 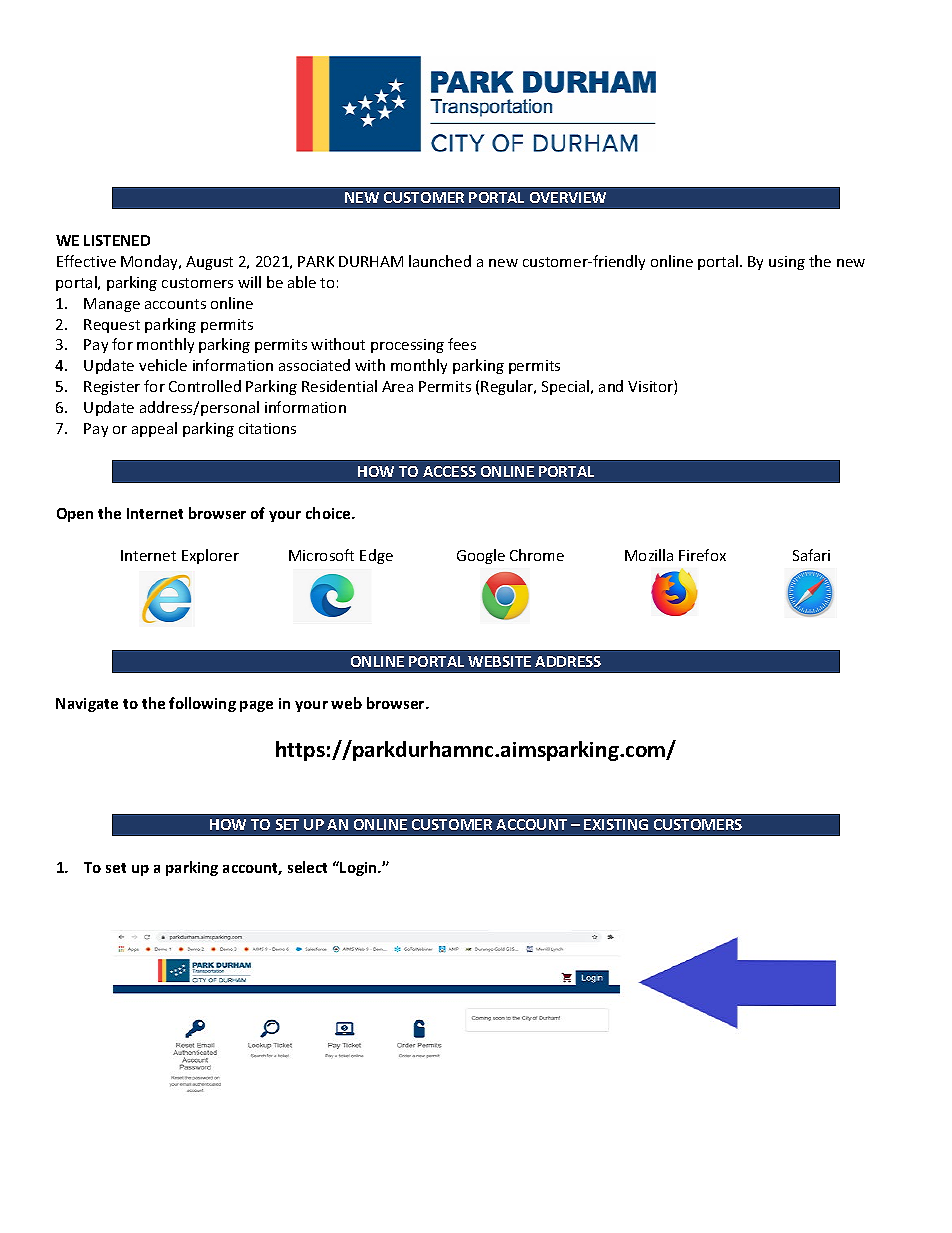 I want to click on select, so click(x=307, y=867).
